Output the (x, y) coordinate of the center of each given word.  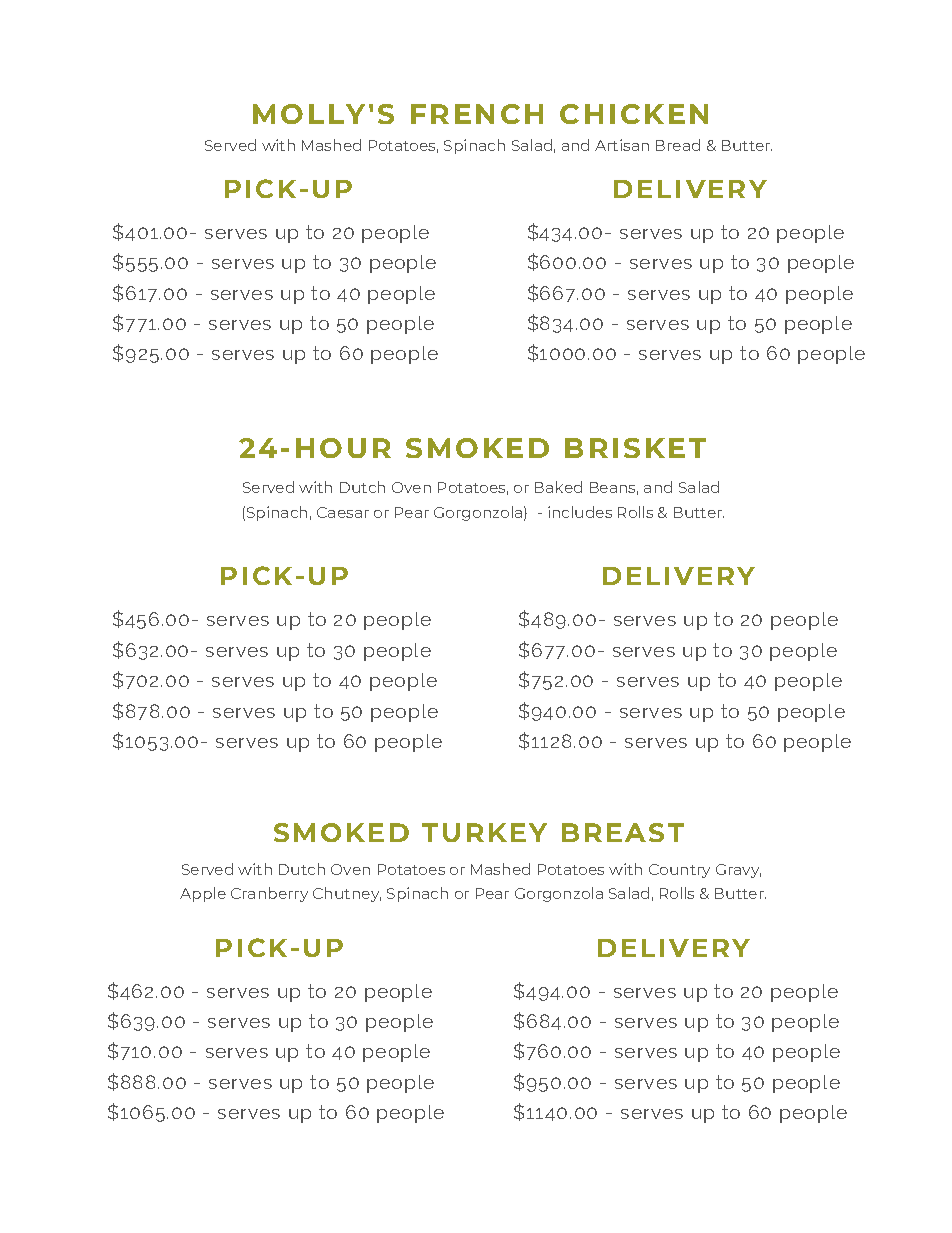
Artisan (622, 145)
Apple (203, 894)
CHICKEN (634, 114)
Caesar (343, 512)
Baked (558, 487)
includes (580, 512)
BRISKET (635, 448)
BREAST (623, 832)
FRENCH (477, 114)
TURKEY (484, 832)
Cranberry (269, 894)
